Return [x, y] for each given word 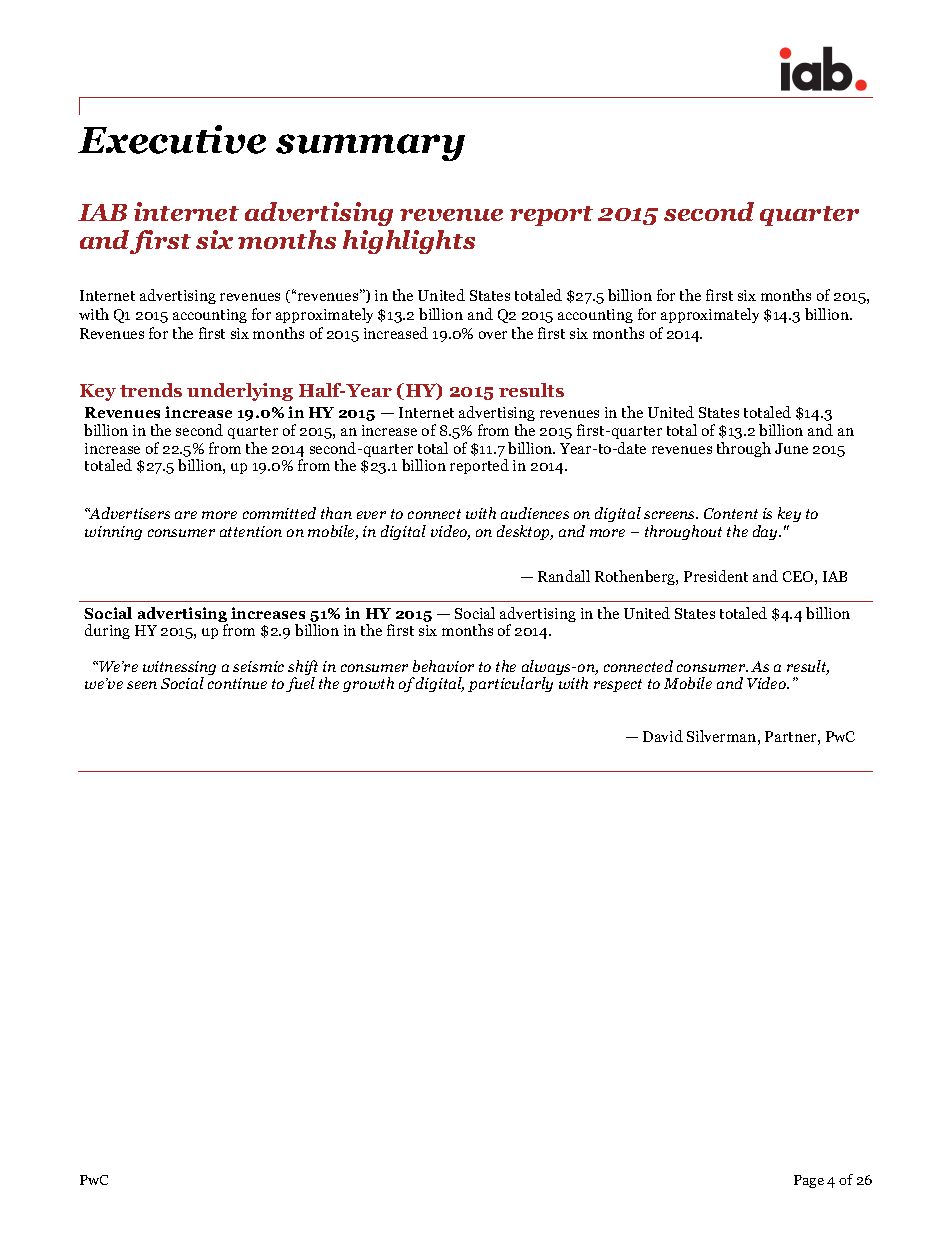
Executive [172, 139]
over [493, 335]
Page [809, 1181]
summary [370, 147]
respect [618, 685]
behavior [443, 666]
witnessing [179, 669]
